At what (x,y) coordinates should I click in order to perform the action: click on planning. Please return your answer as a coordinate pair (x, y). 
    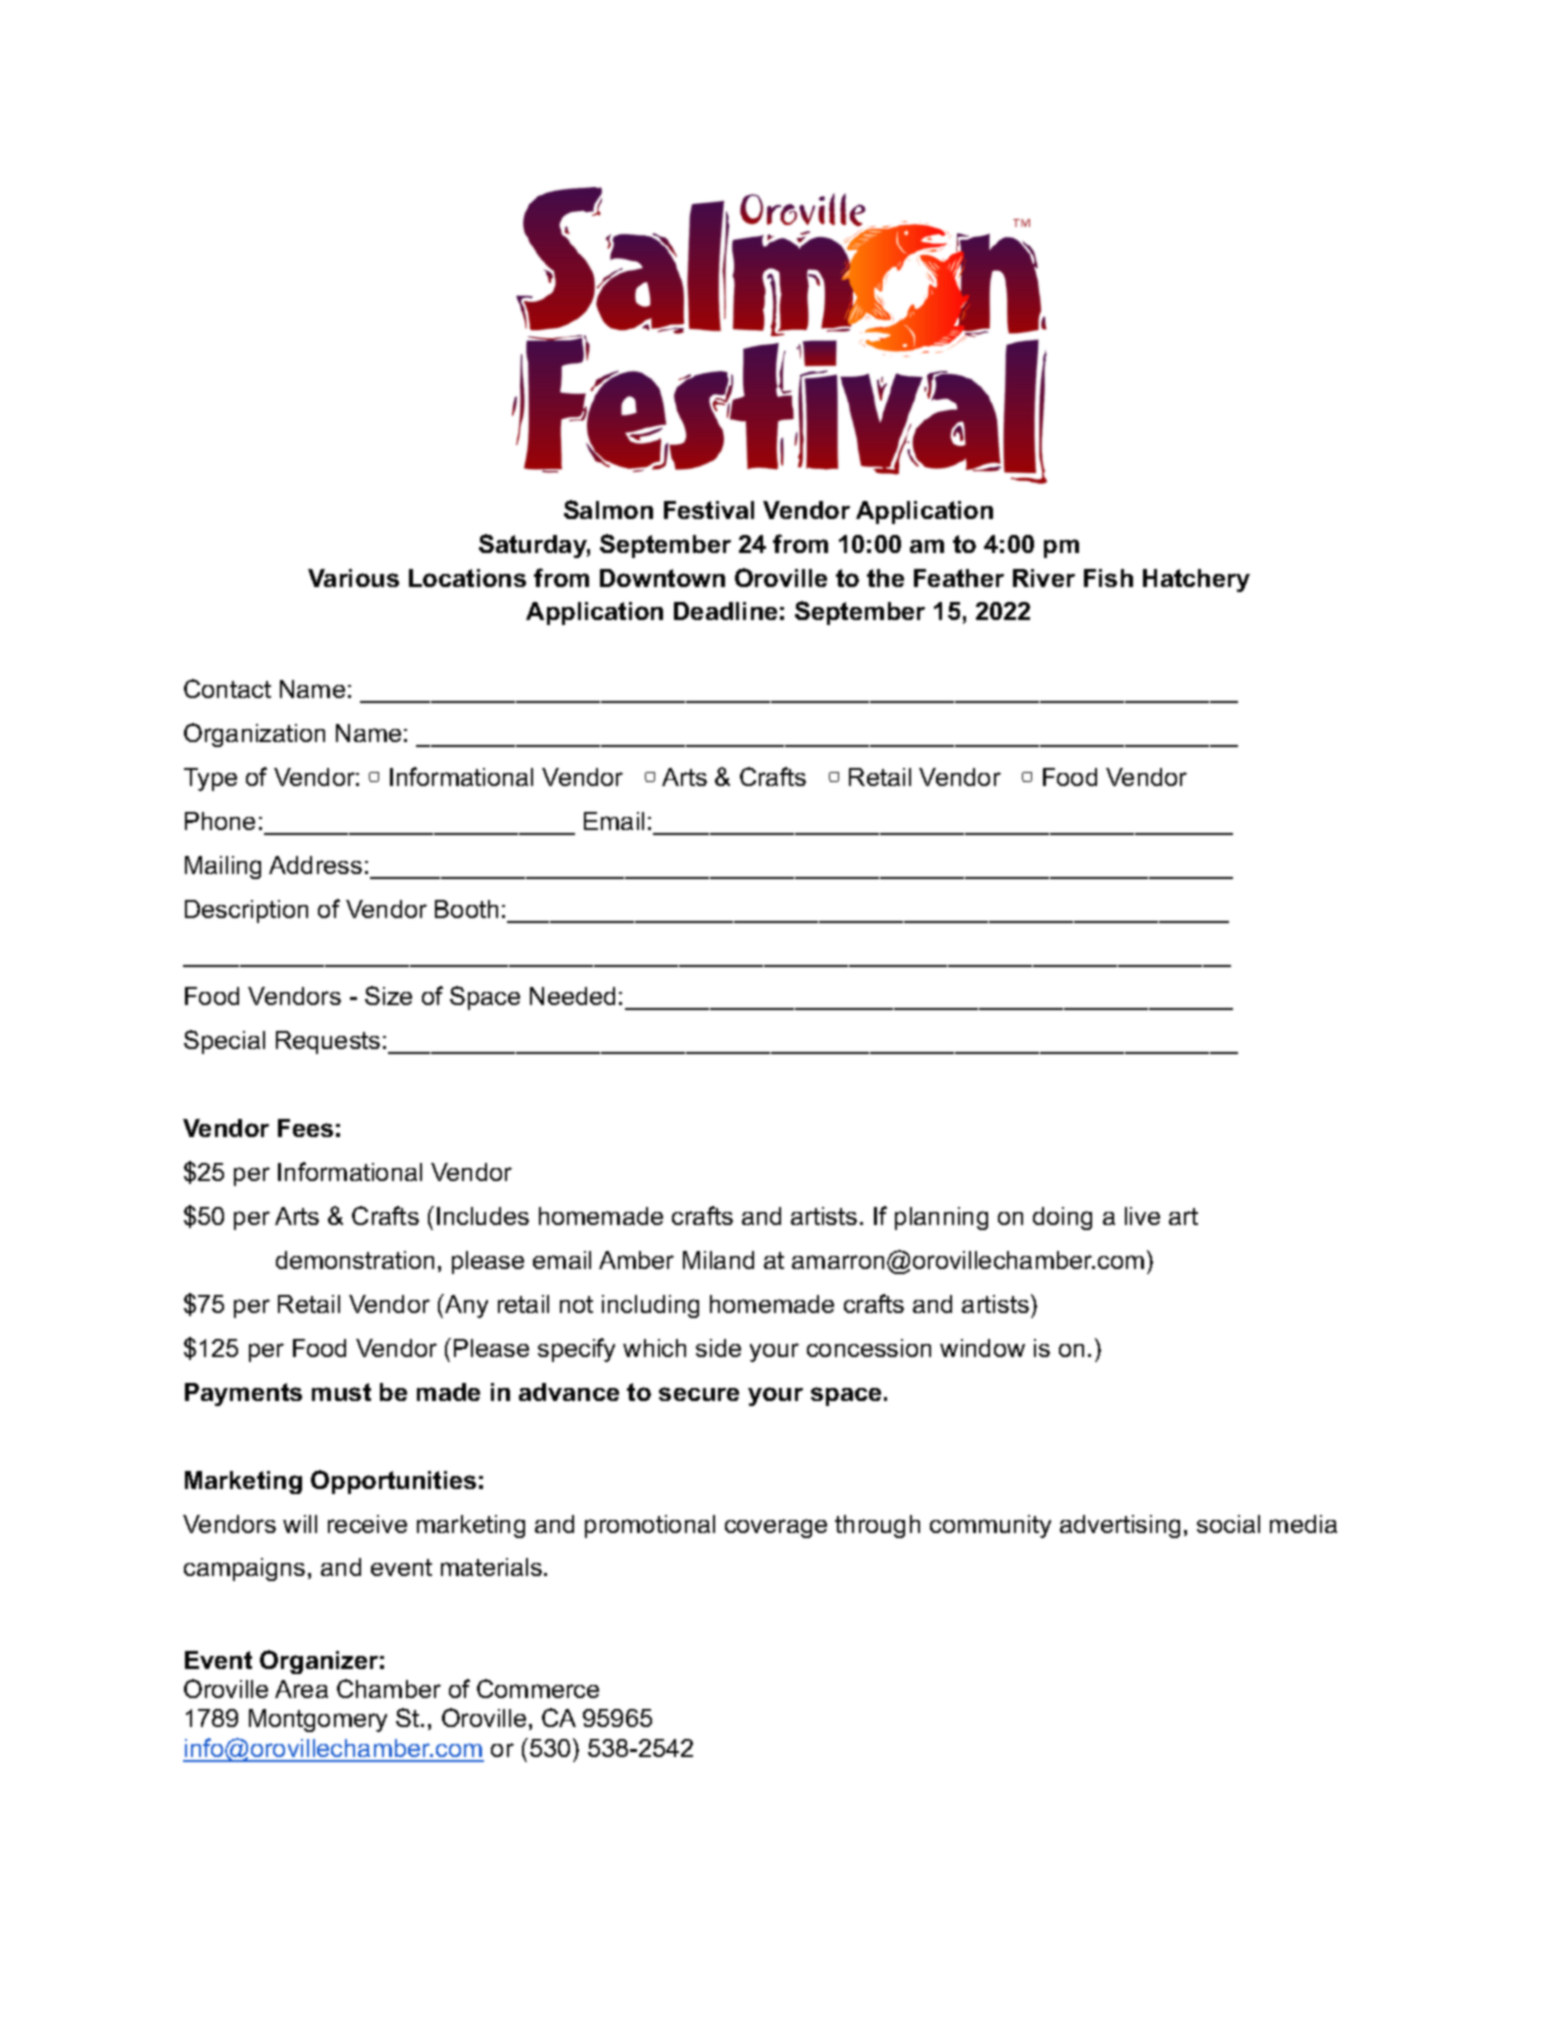
    Looking at the image, I should click on (941, 1218).
